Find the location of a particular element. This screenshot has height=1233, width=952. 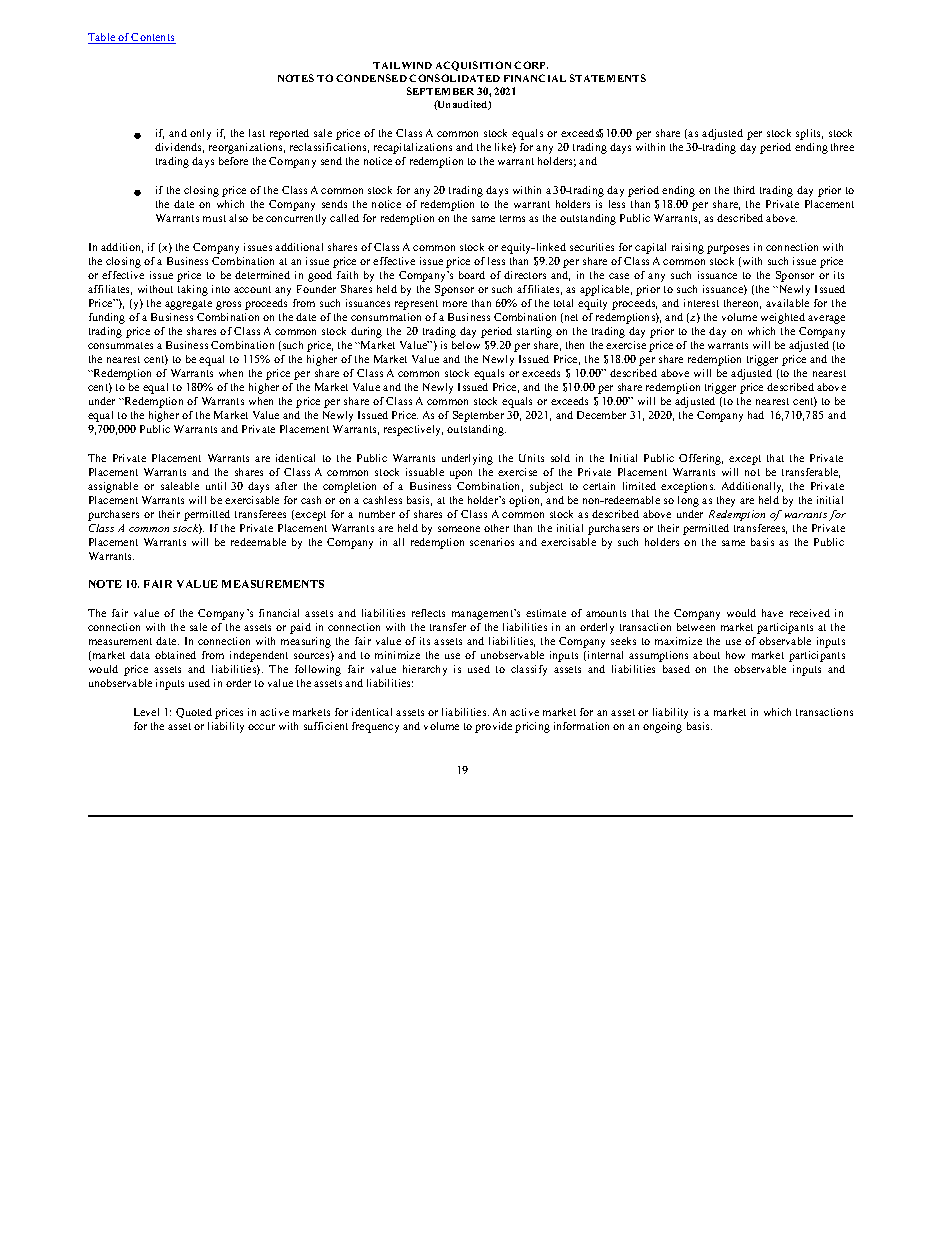

ongoing is located at coordinates (662, 727).
